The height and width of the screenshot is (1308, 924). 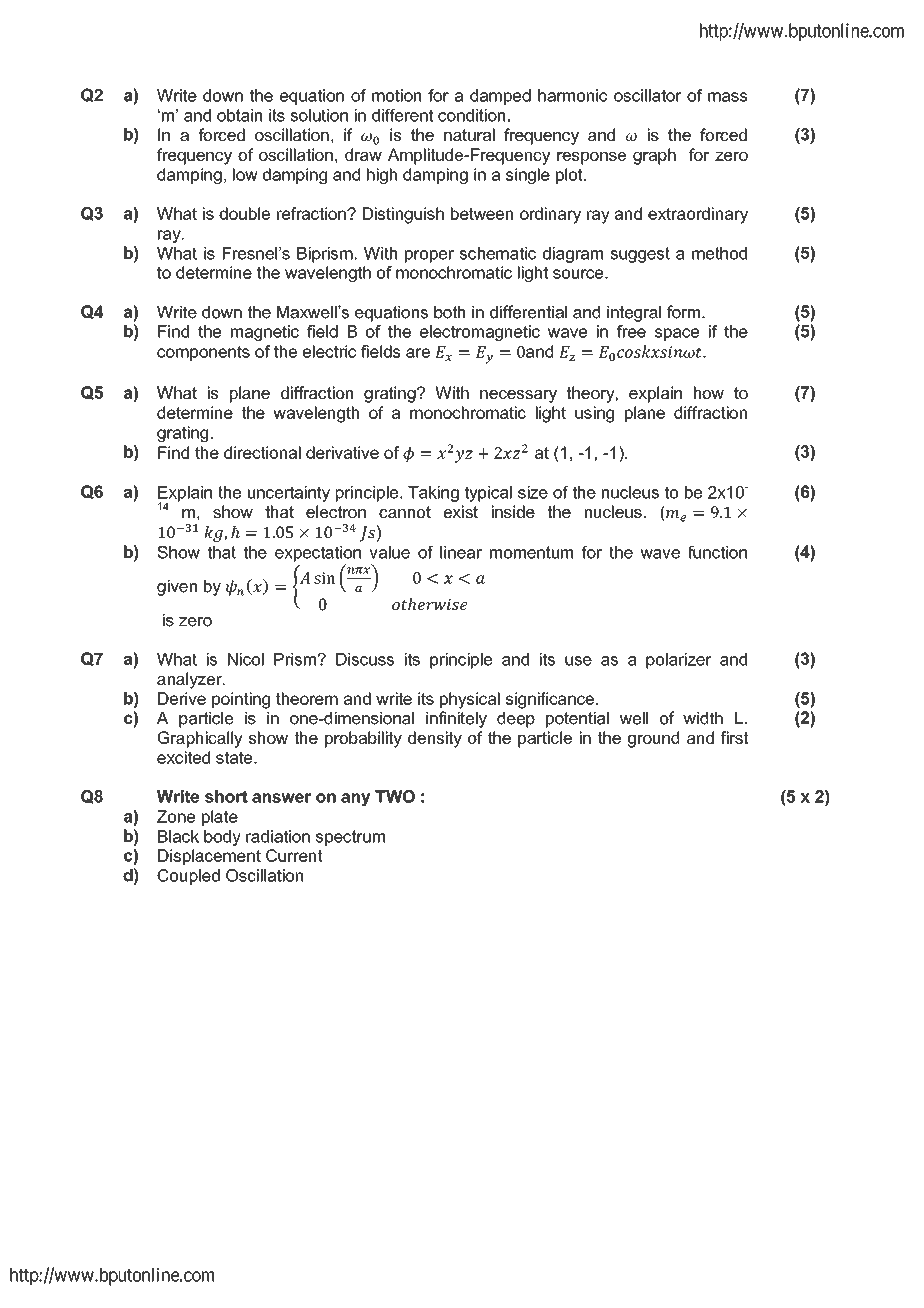 I want to click on condition, so click(x=471, y=115).
